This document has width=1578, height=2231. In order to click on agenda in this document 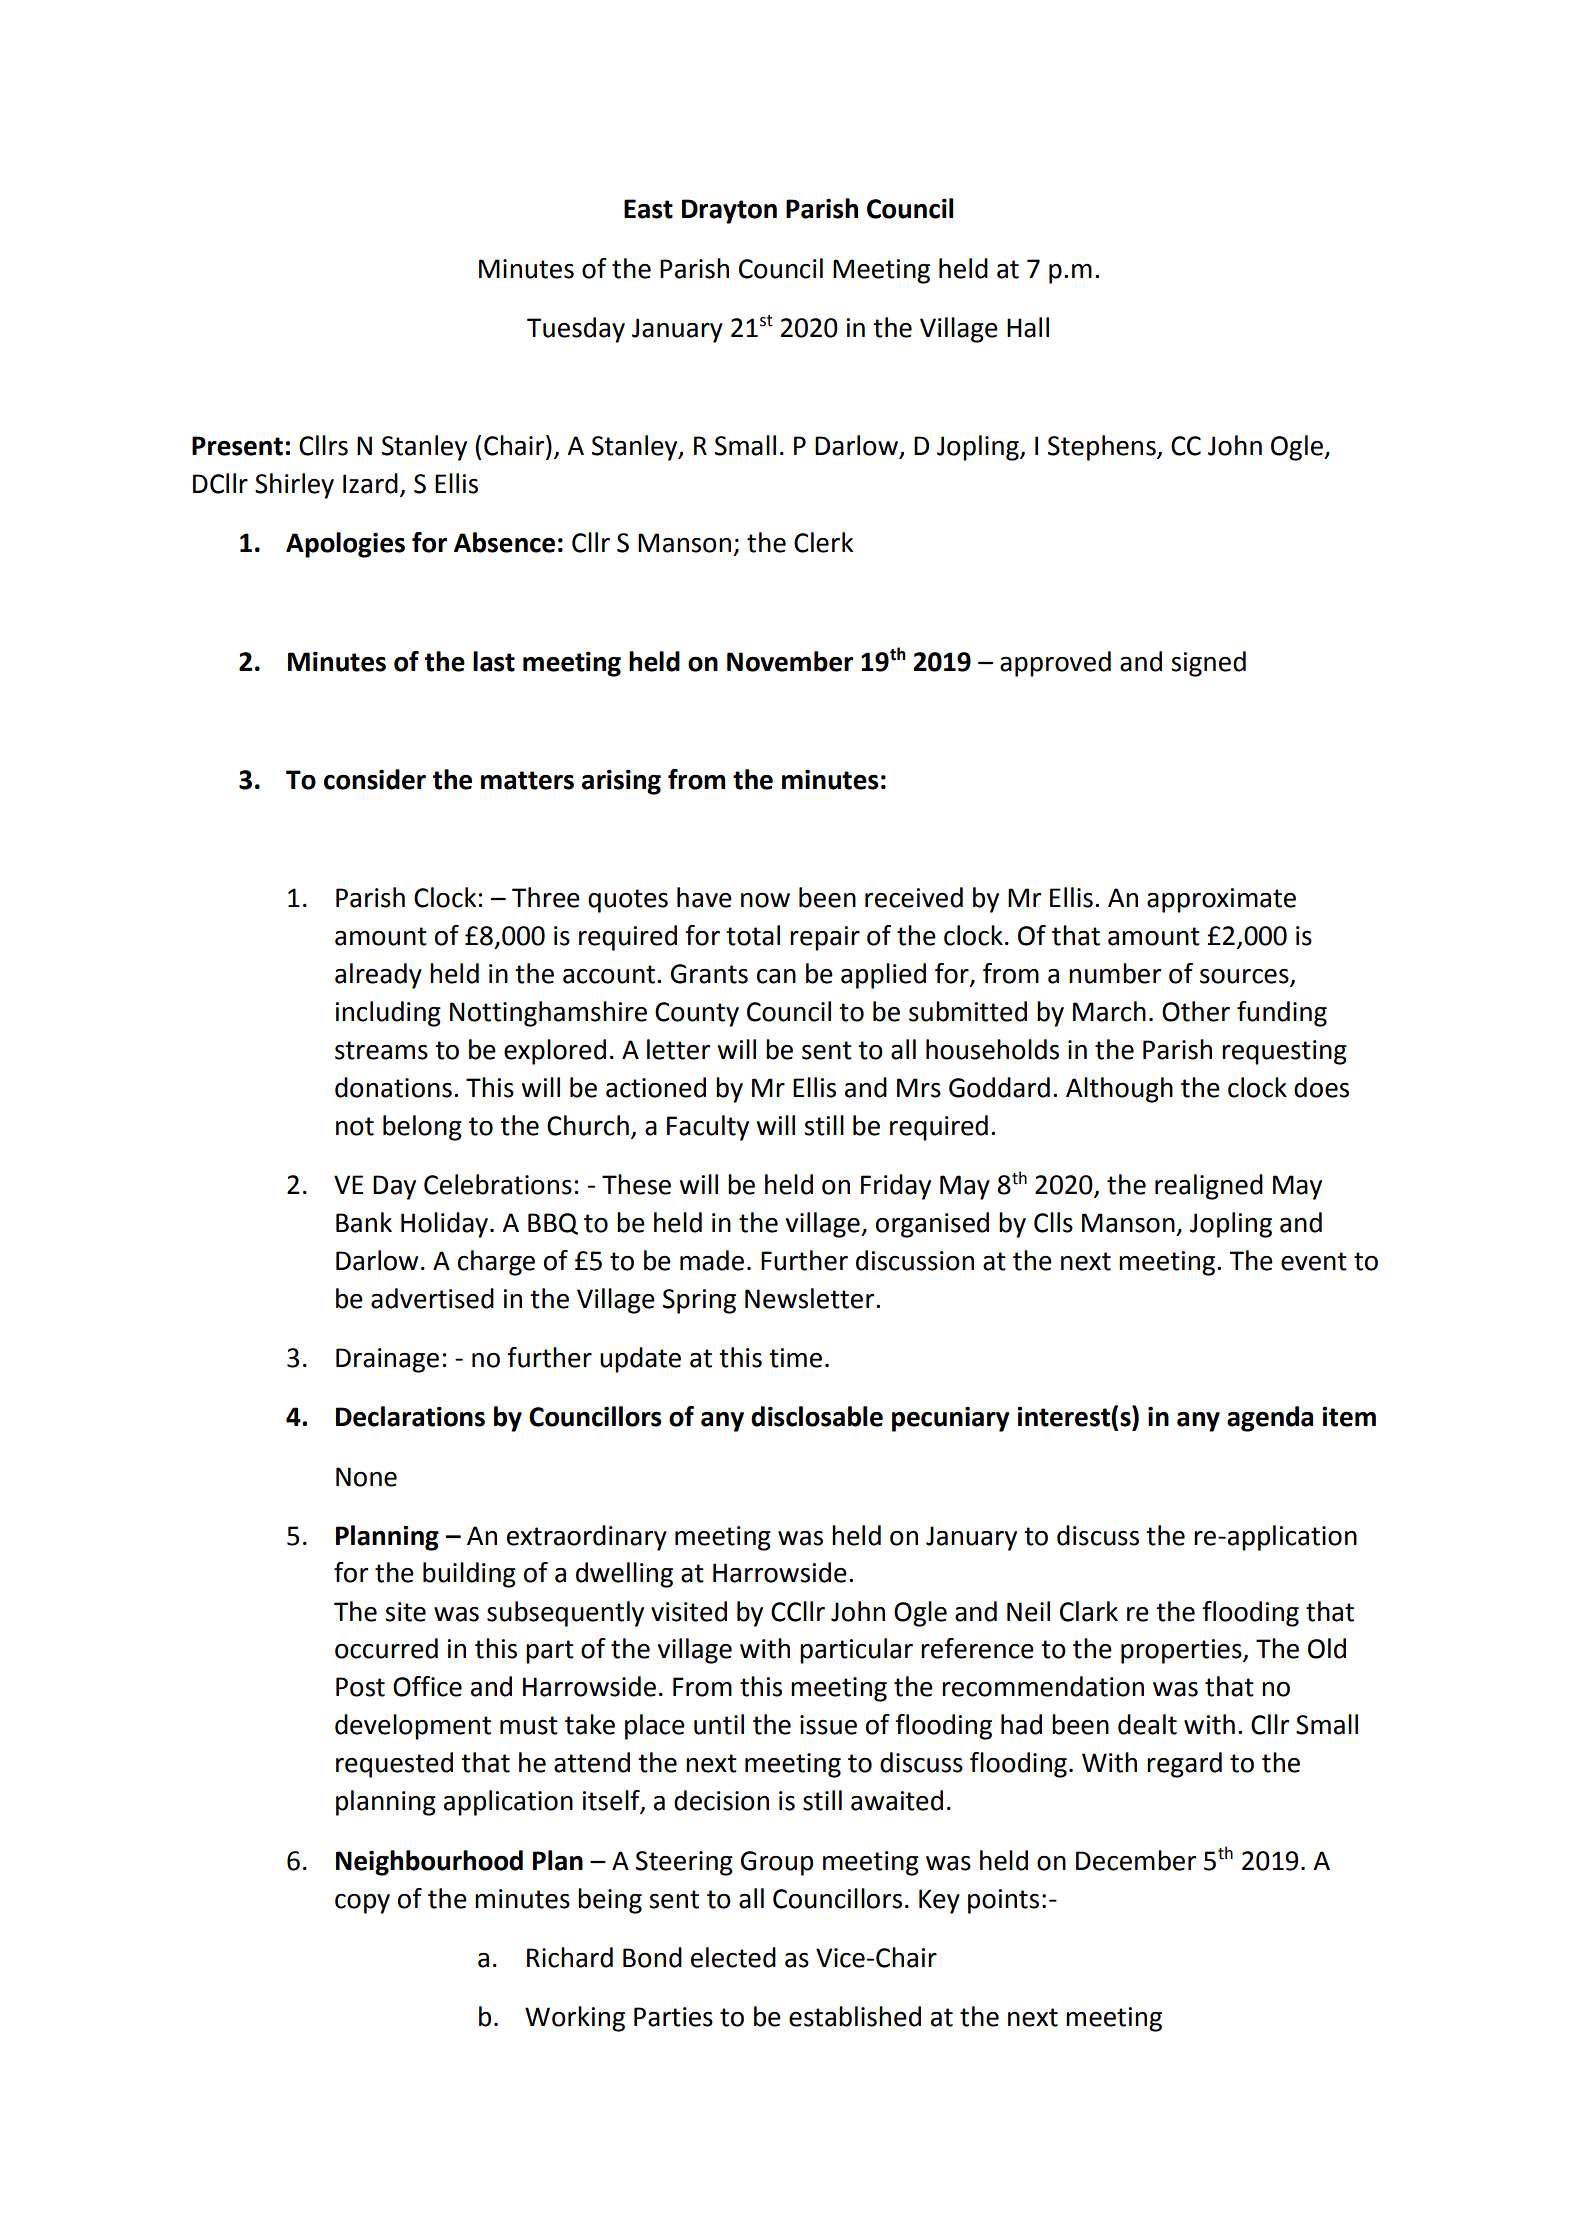, I will do `click(1270, 1419)`.
